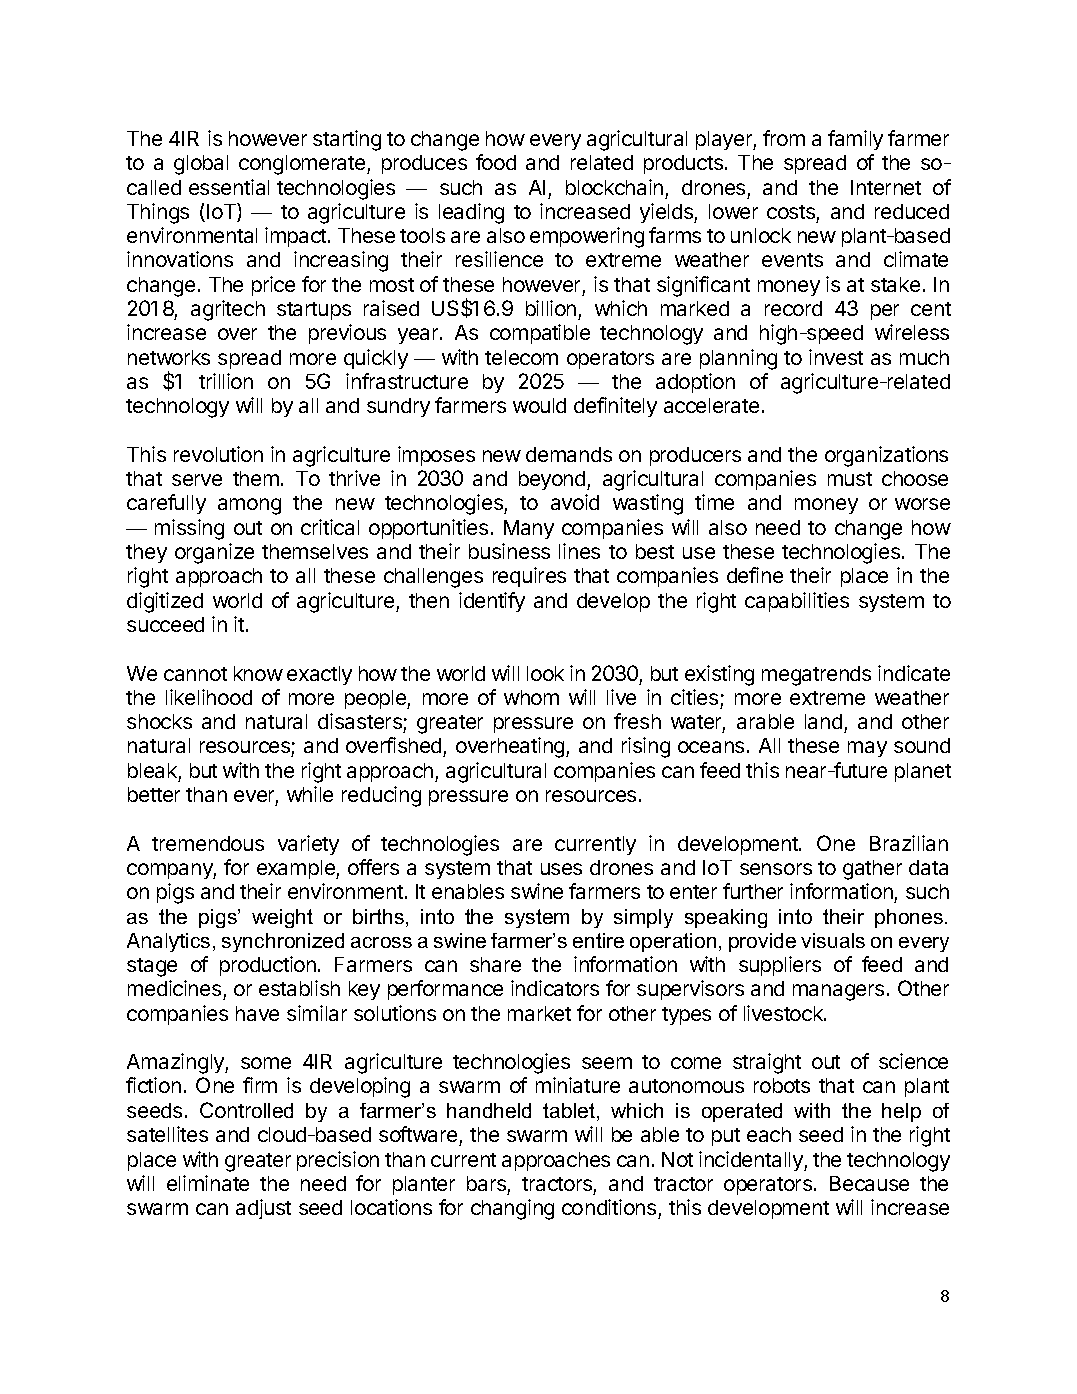 The height and width of the screenshot is (1394, 1077). Describe the element at coordinates (855, 140) in the screenshot. I see `family` at that location.
